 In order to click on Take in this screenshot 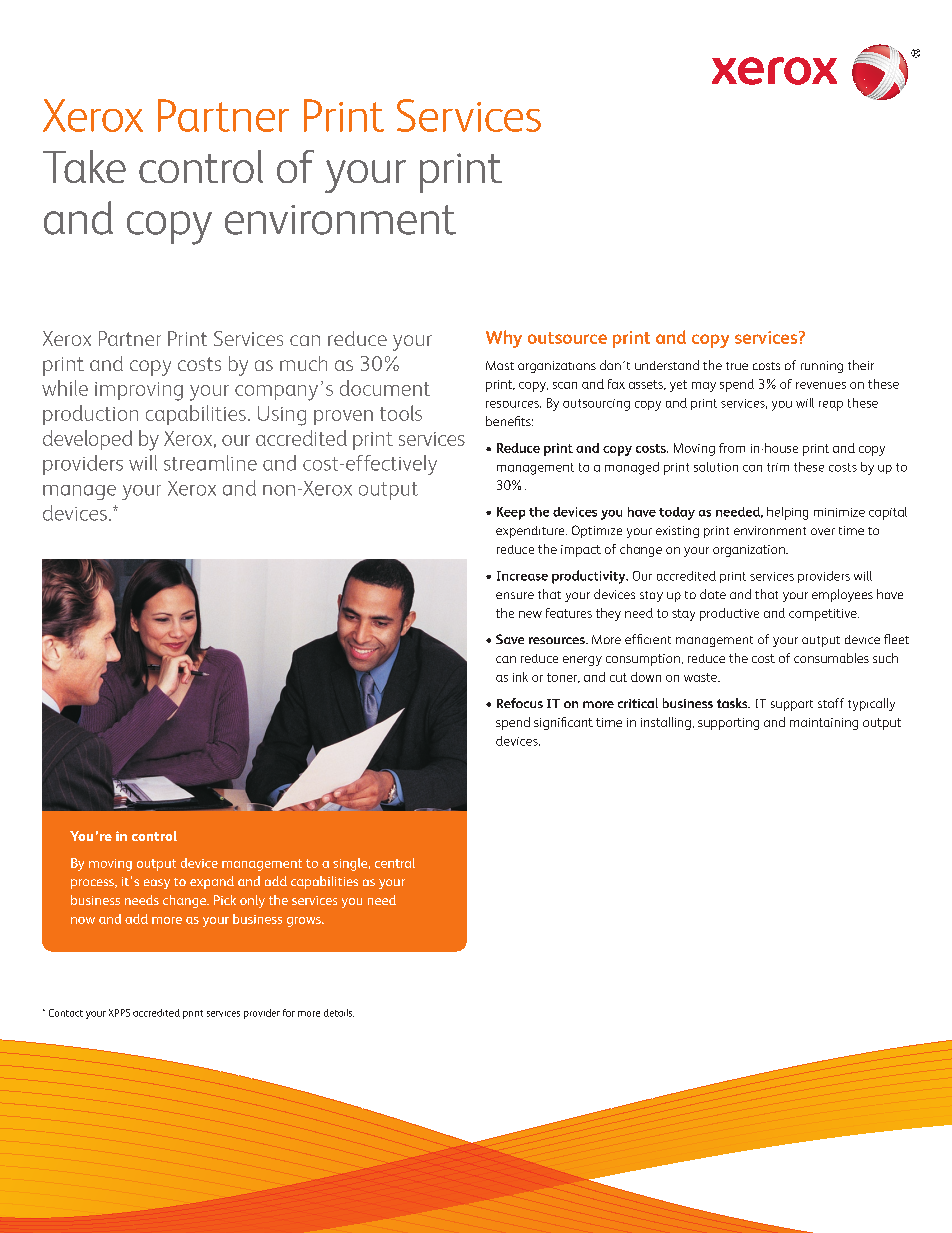, I will do `click(84, 166)`.
